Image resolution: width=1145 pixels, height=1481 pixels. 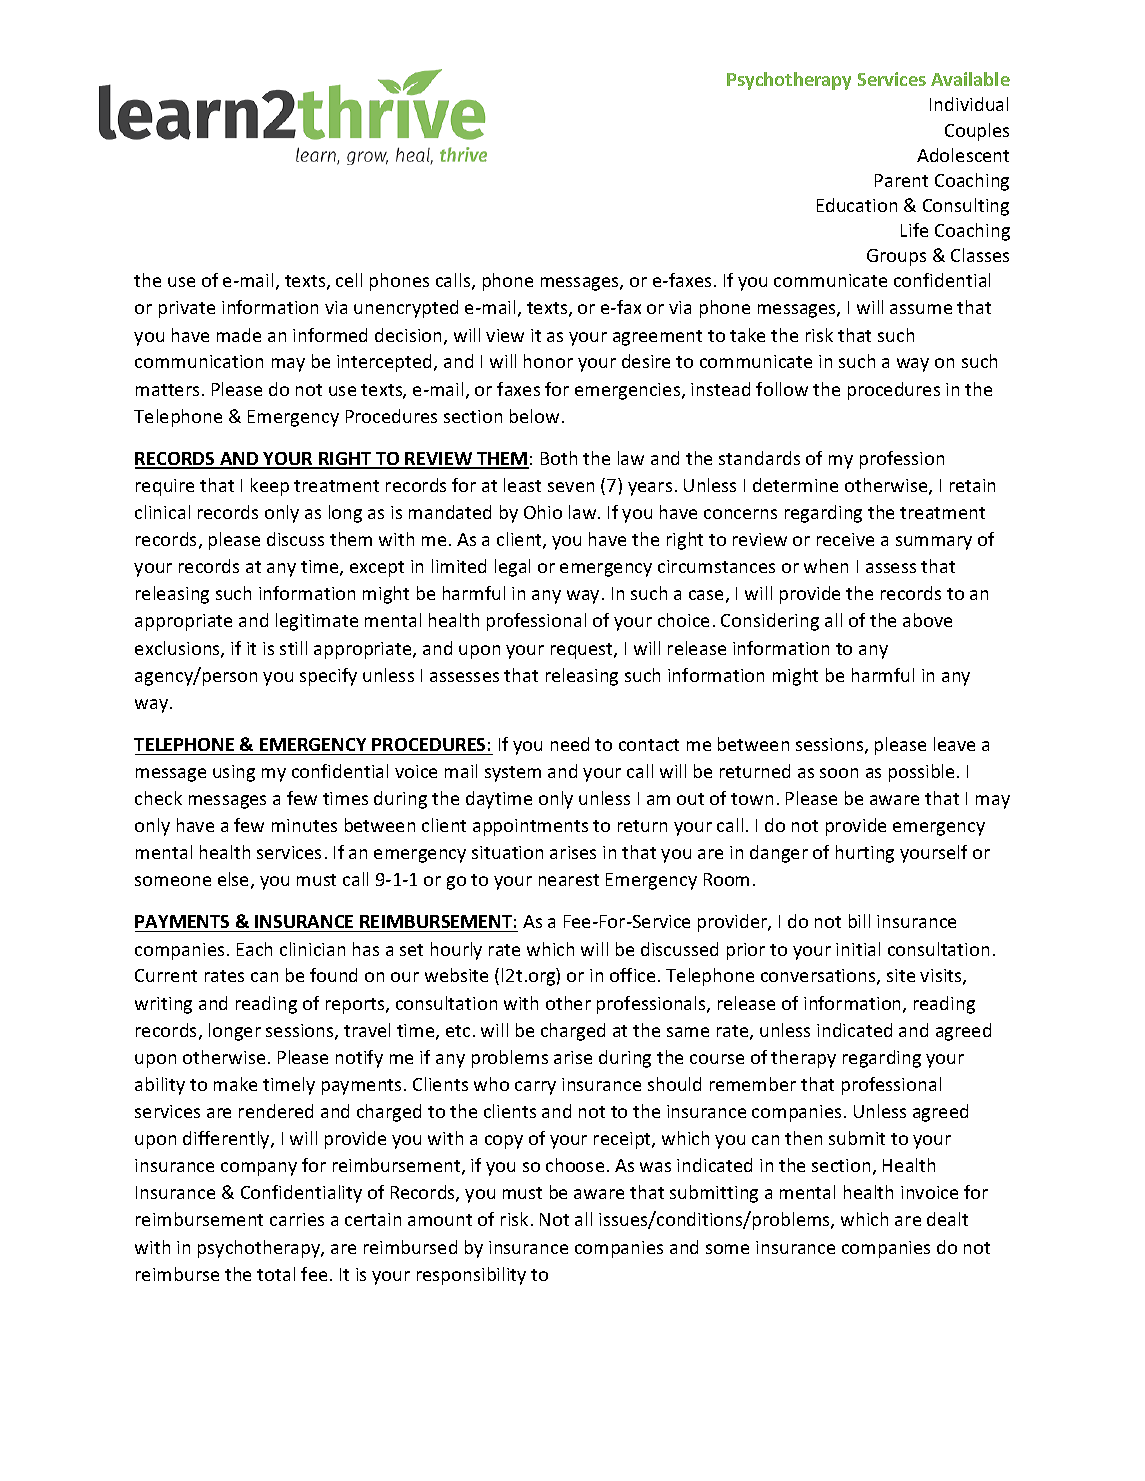 What do you see at coordinates (297, 1219) in the page?
I see `carries` at bounding box center [297, 1219].
